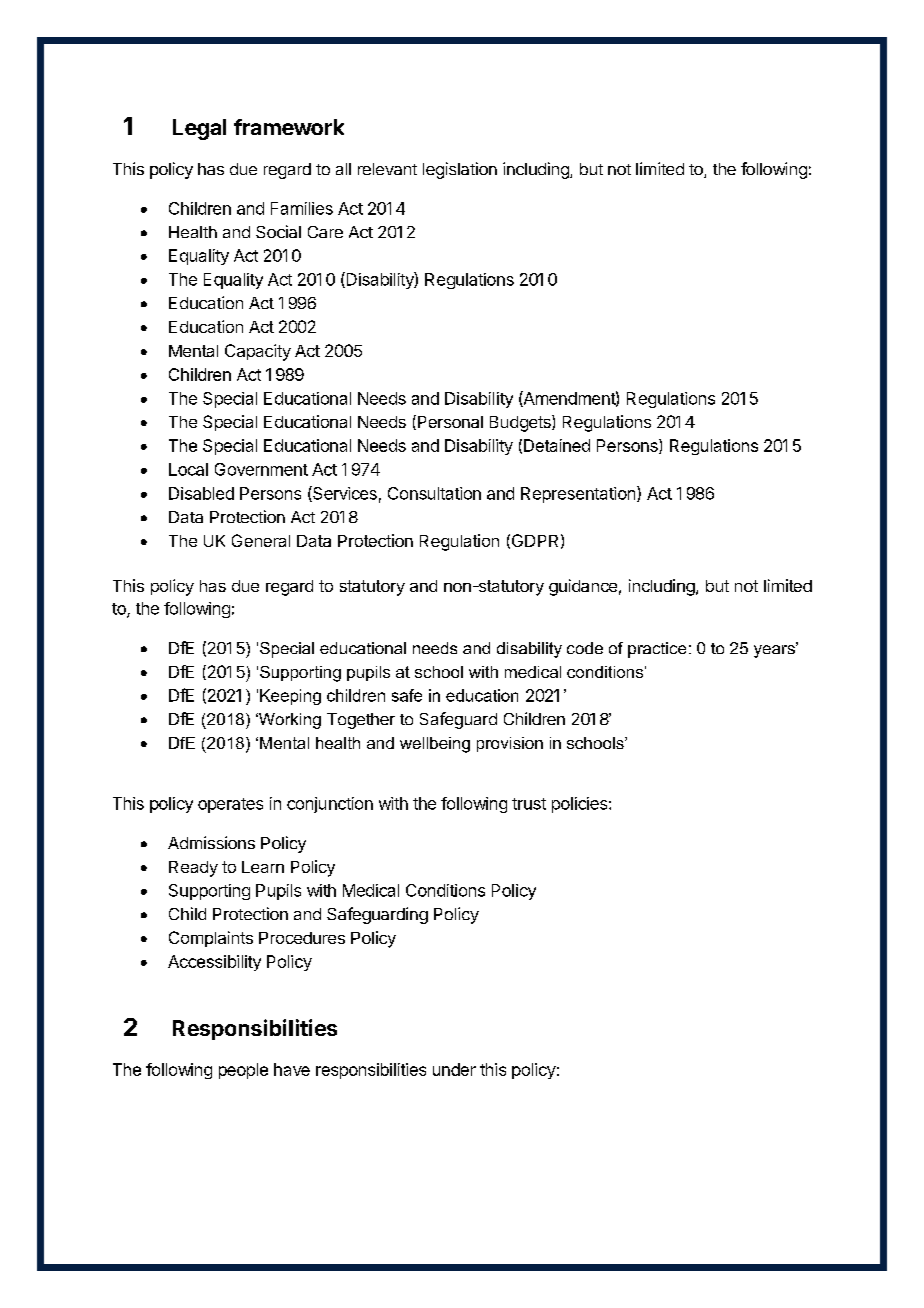 The height and width of the page is (1308, 924). Describe the element at coordinates (583, 587) in the page. I see `guidance` at that location.
